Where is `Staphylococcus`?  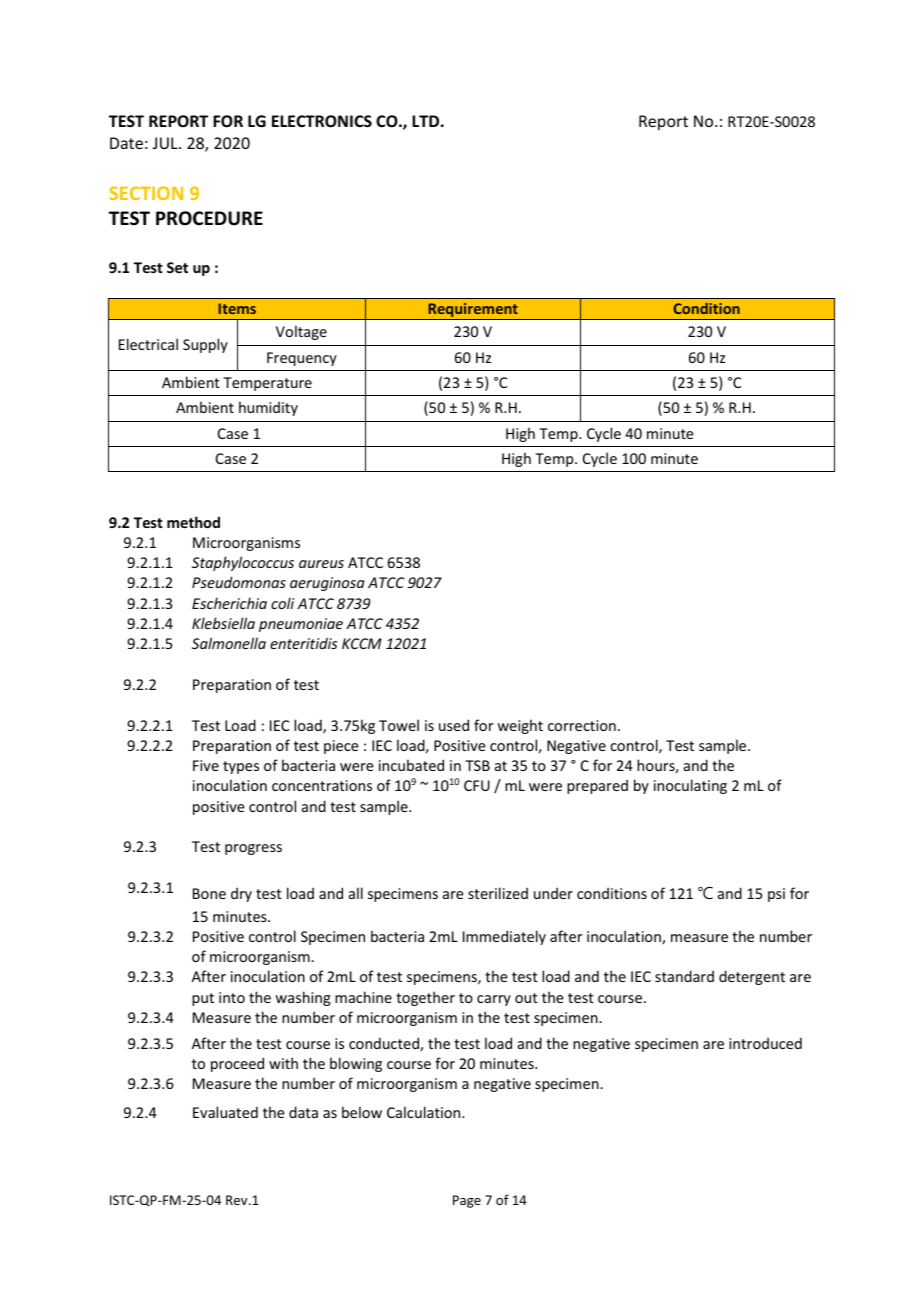 Staphylococcus is located at coordinates (243, 563).
